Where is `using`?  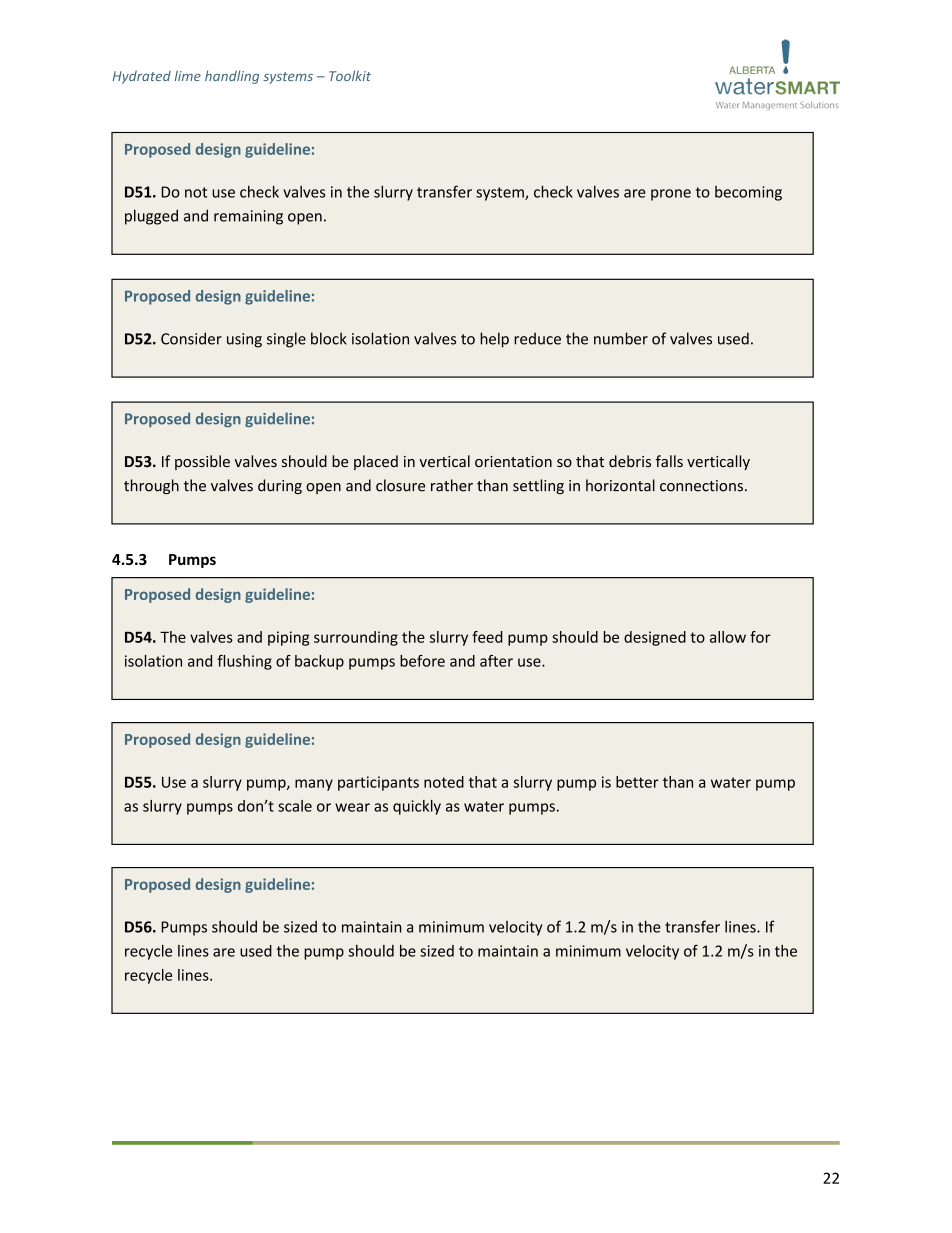
using is located at coordinates (244, 340).
